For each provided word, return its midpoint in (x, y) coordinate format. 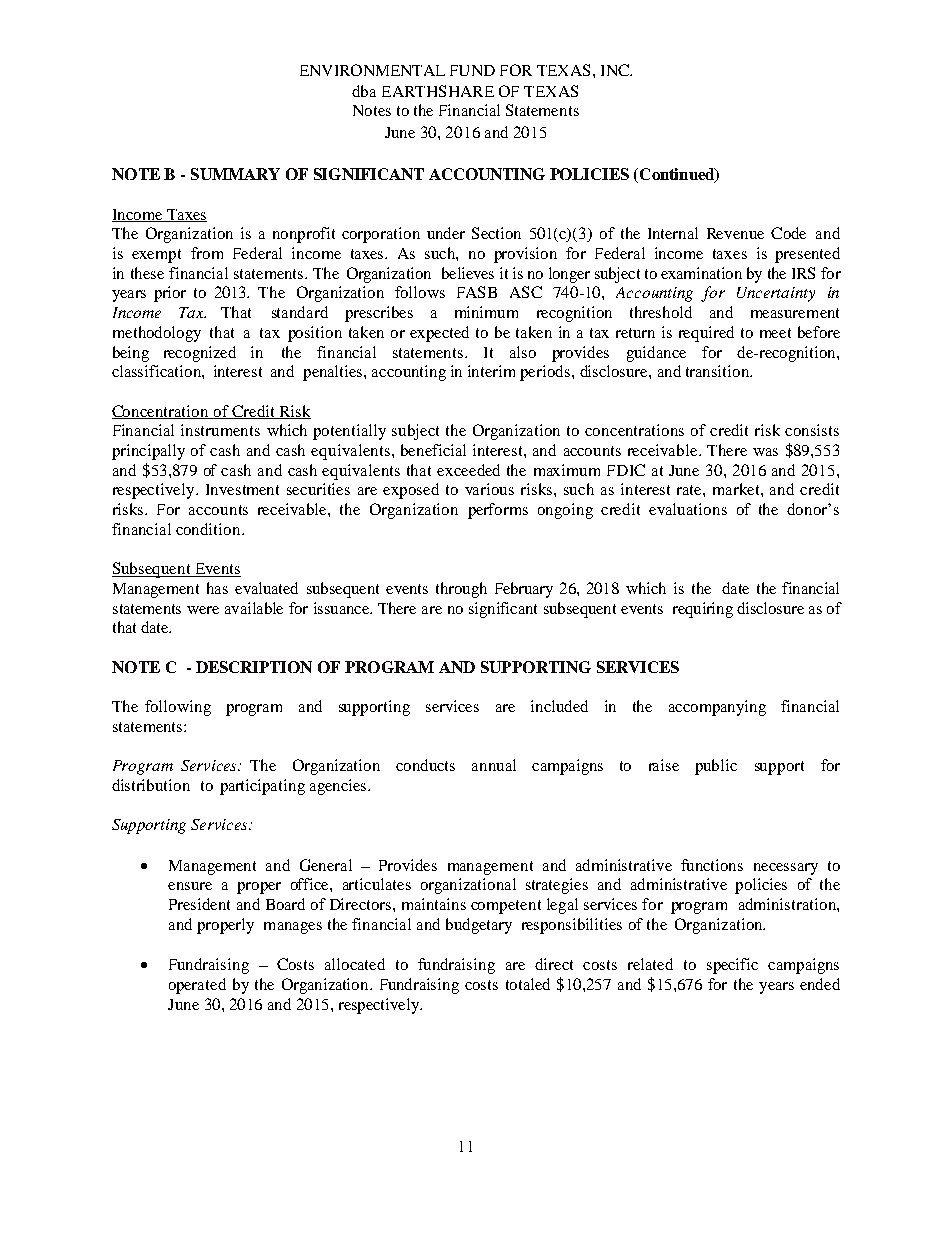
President (199, 904)
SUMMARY (235, 174)
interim (491, 371)
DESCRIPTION (254, 667)
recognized (200, 354)
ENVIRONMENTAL (372, 70)
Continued (678, 175)
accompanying (717, 708)
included (559, 706)
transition (719, 371)
